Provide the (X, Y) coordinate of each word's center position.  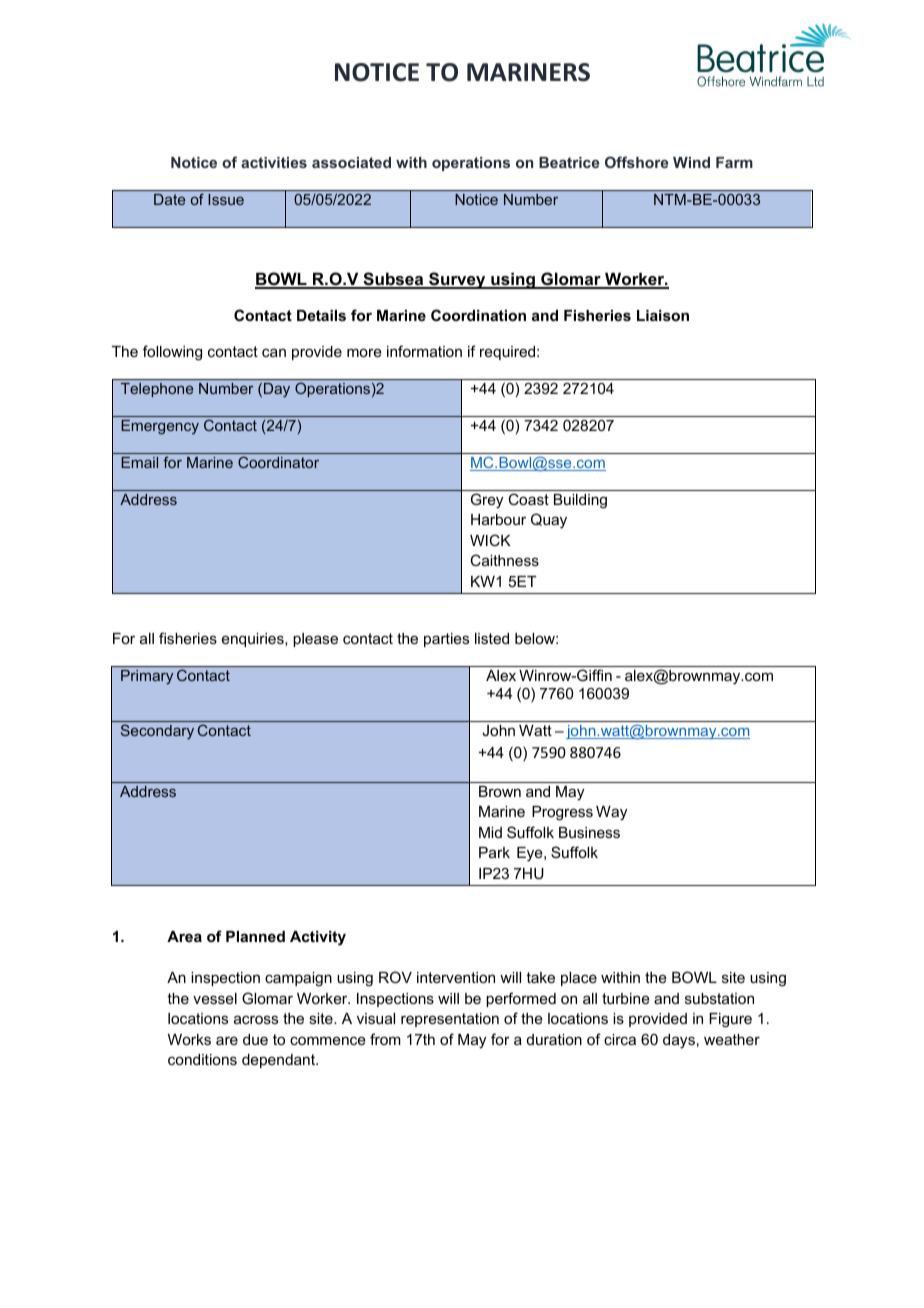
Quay (549, 521)
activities (274, 162)
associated (351, 162)
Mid (490, 832)
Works (189, 1039)
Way (611, 813)
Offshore (636, 162)
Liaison (663, 315)
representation (450, 1020)
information (424, 351)
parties (446, 640)
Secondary (157, 732)
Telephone (157, 390)
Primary (147, 677)
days (679, 1041)
